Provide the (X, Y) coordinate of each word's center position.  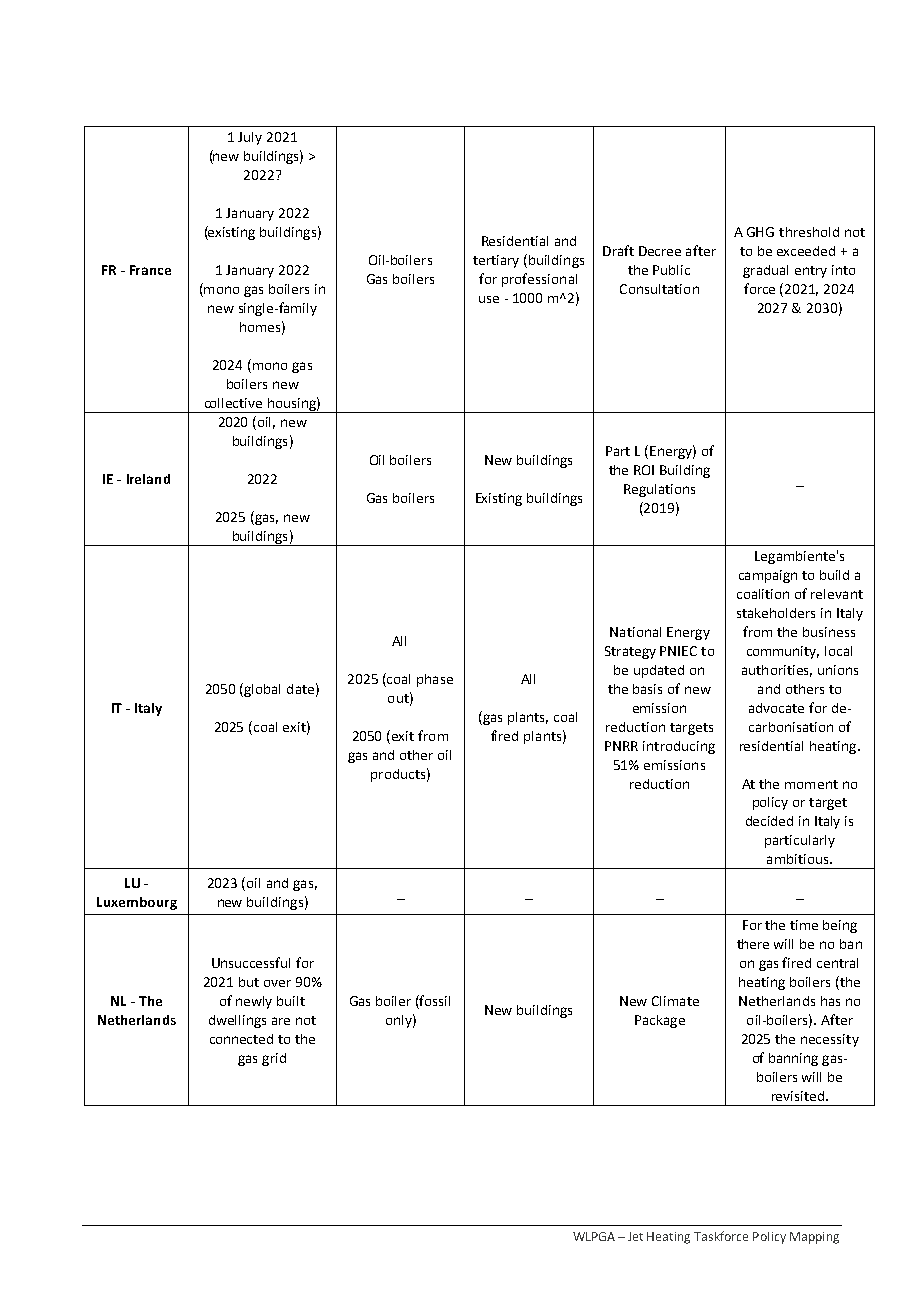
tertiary (496, 261)
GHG (760, 232)
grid (274, 1059)
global (262, 690)
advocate (776, 708)
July (250, 138)
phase (435, 680)
